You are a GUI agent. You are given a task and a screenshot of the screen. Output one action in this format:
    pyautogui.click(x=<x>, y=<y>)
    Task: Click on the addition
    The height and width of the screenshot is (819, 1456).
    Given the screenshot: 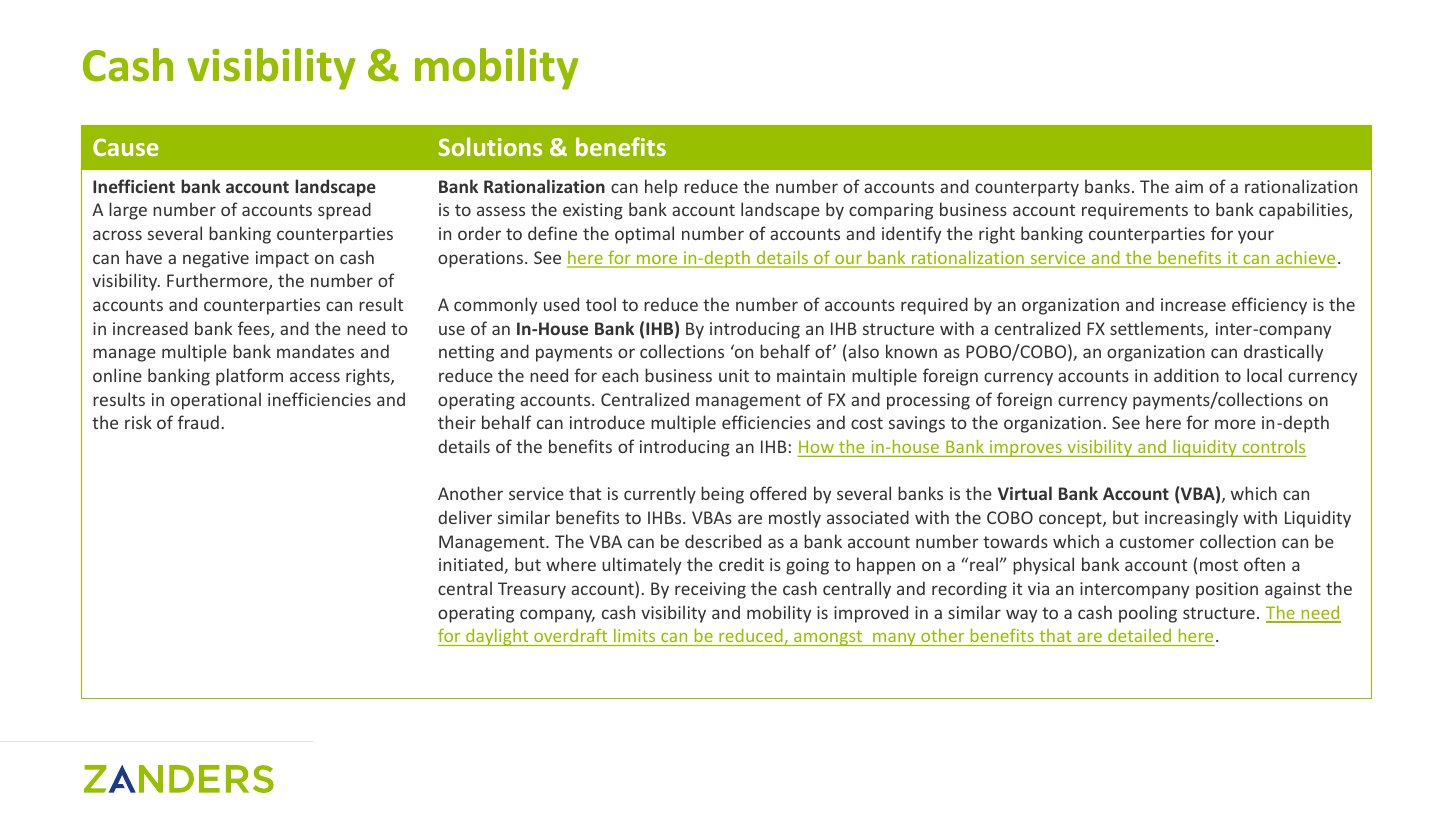 What is the action you would take?
    pyautogui.click(x=1186, y=375)
